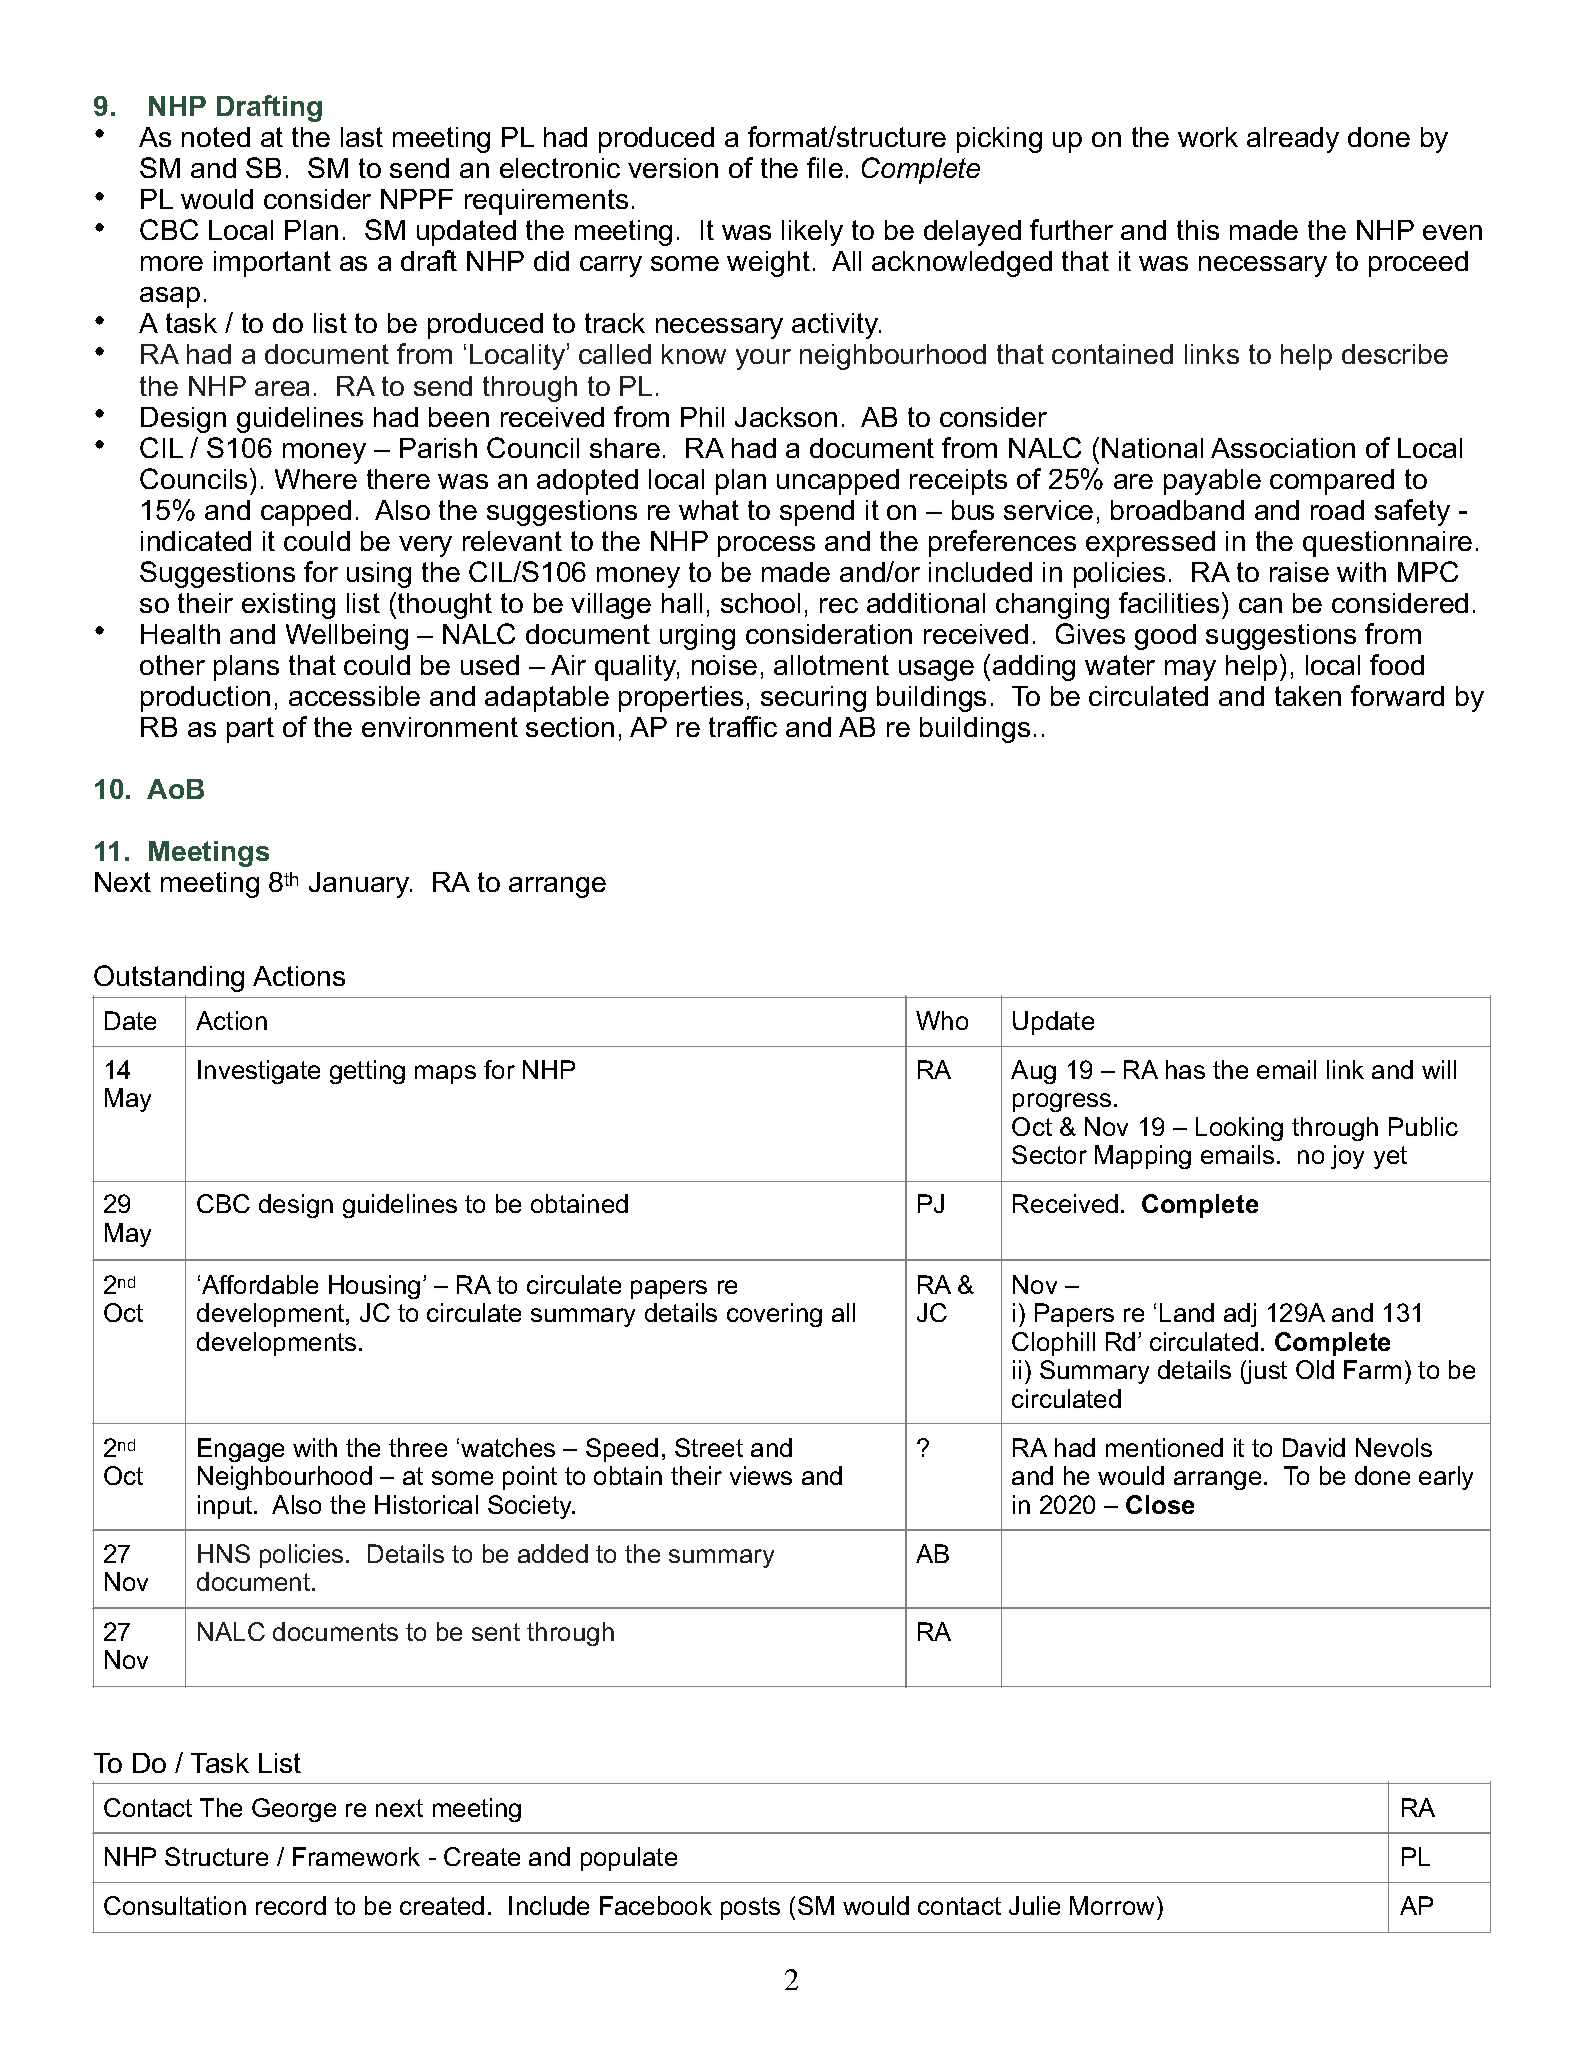 The width and height of the document is (1584, 2050). What do you see at coordinates (825, 167) in the document?
I see `file` at bounding box center [825, 167].
